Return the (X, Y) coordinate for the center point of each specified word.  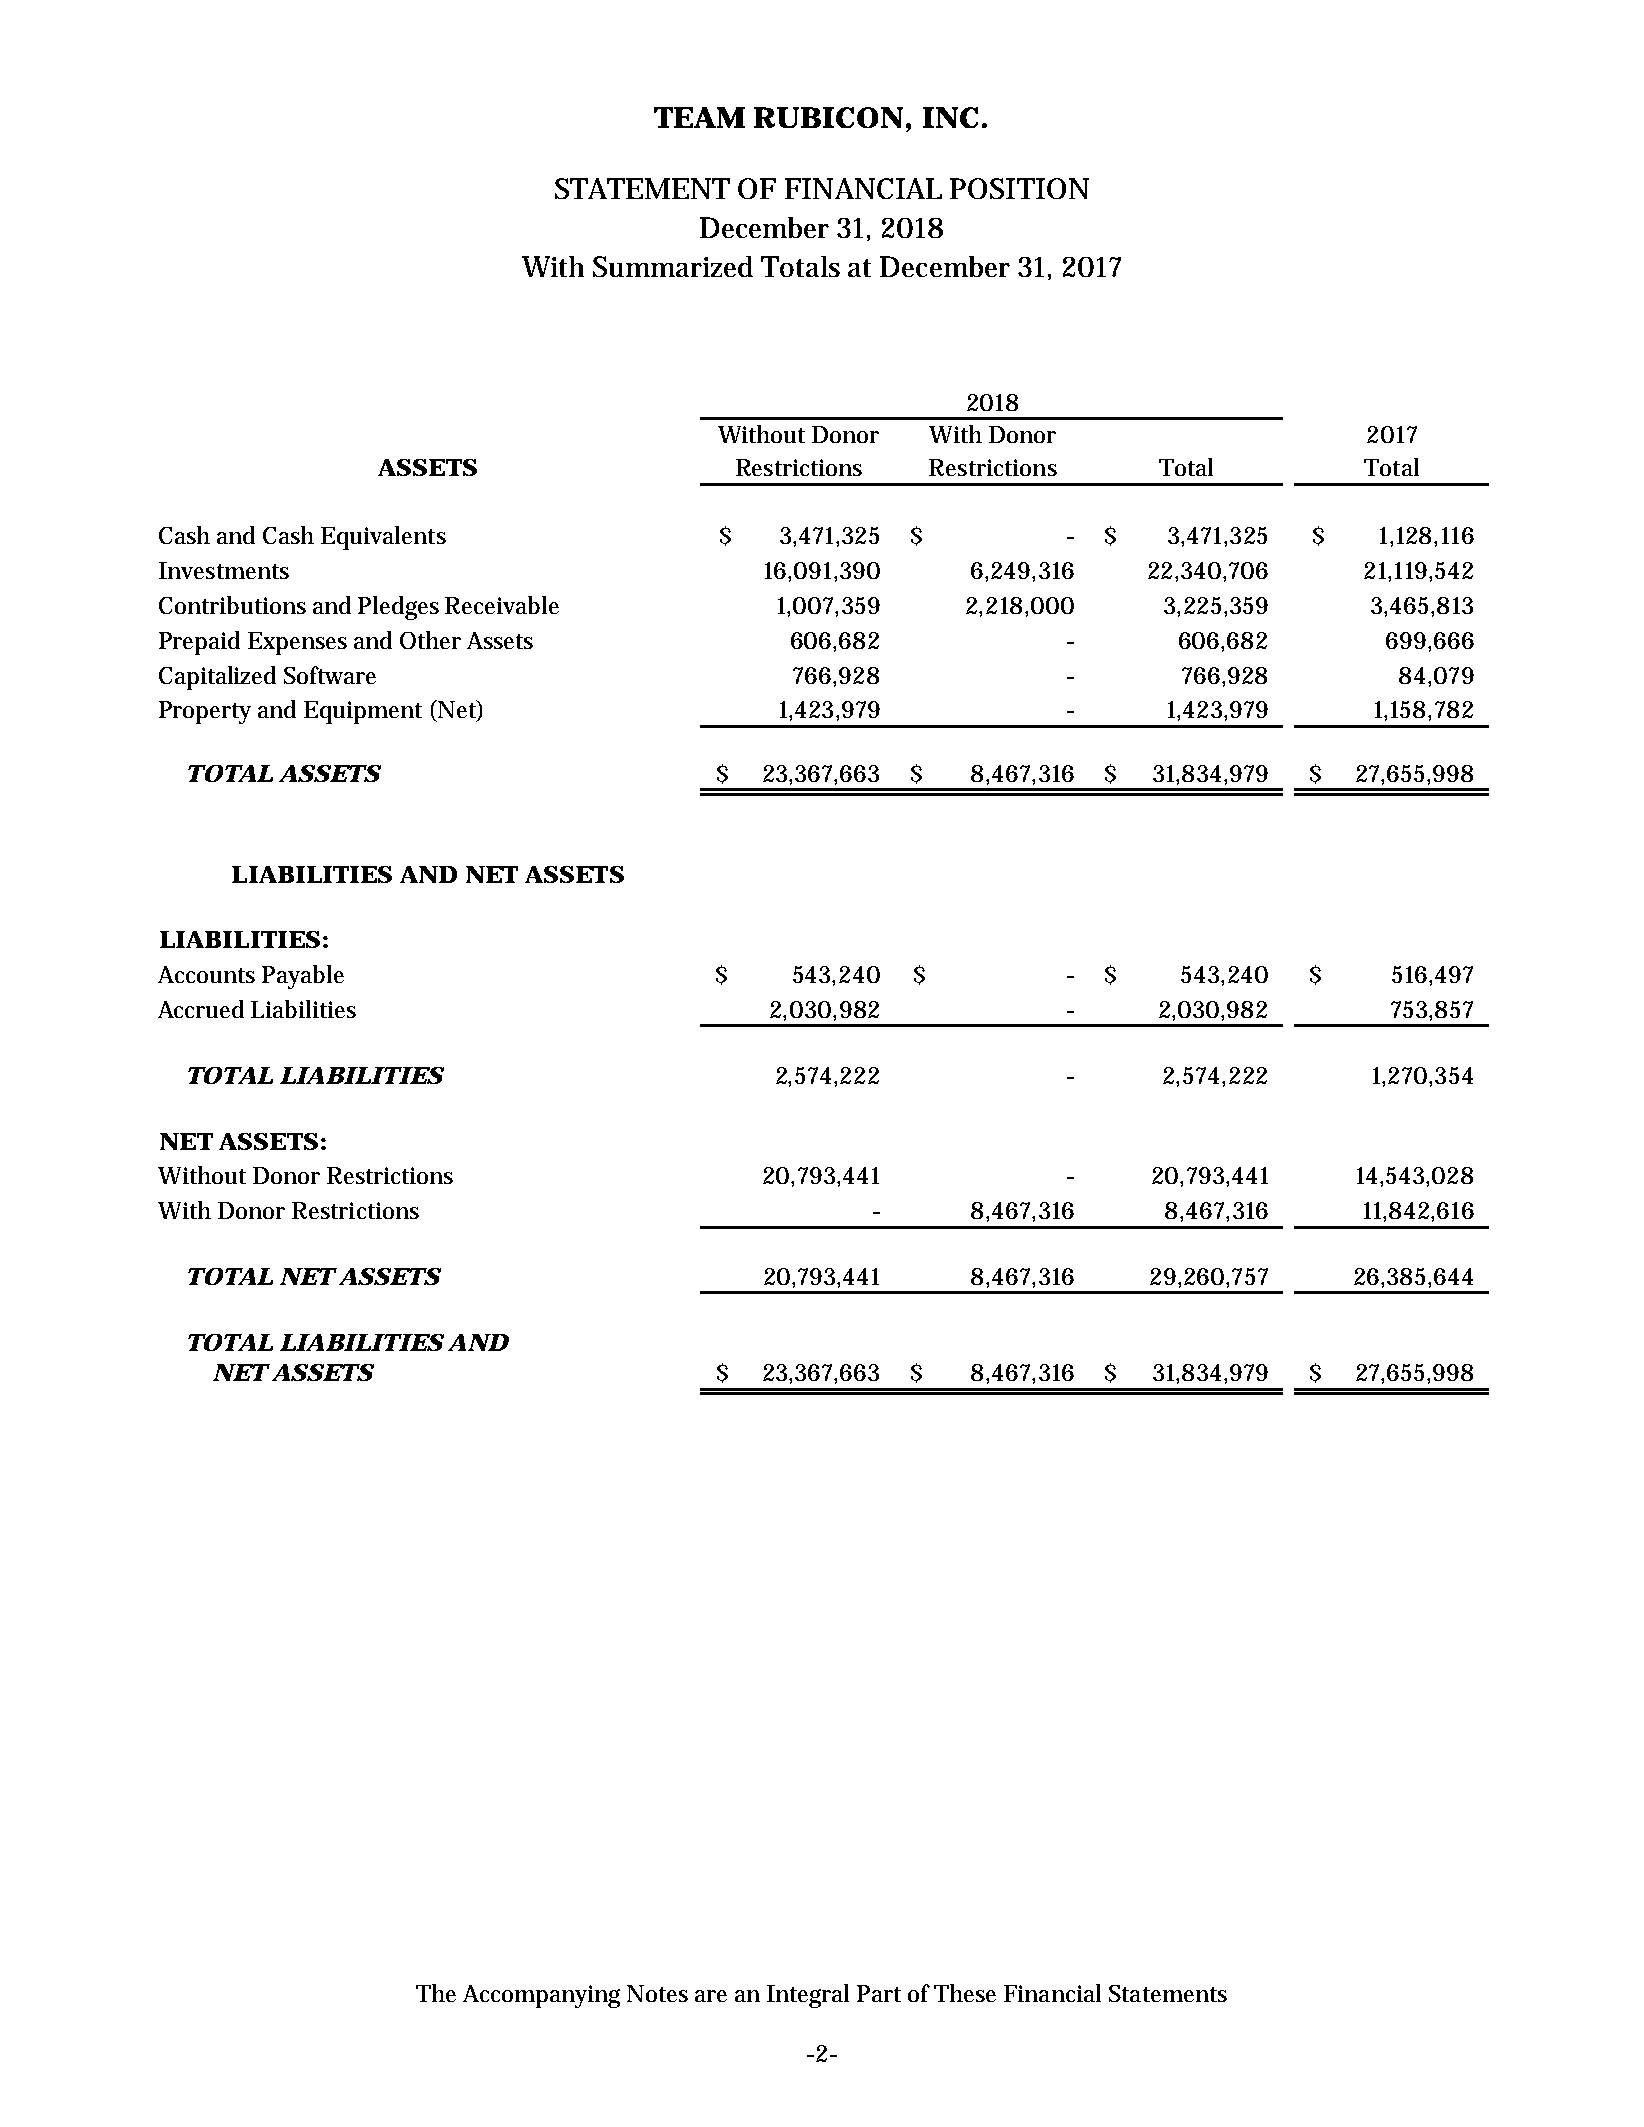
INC (950, 117)
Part (879, 1993)
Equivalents (383, 538)
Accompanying (541, 1996)
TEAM (699, 117)
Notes (657, 1993)
